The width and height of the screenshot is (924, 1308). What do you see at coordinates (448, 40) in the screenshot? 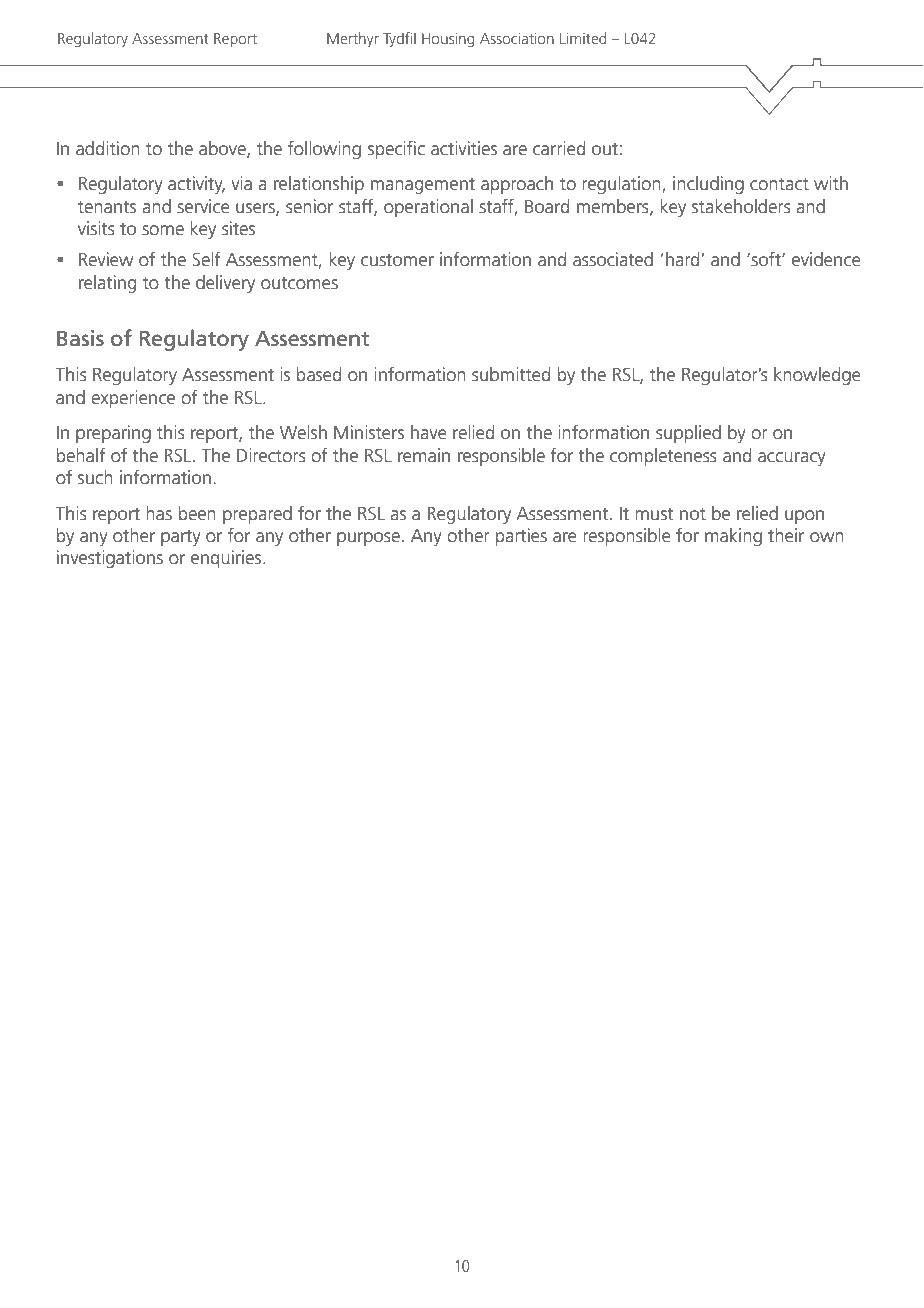
I see `Housing` at bounding box center [448, 40].
